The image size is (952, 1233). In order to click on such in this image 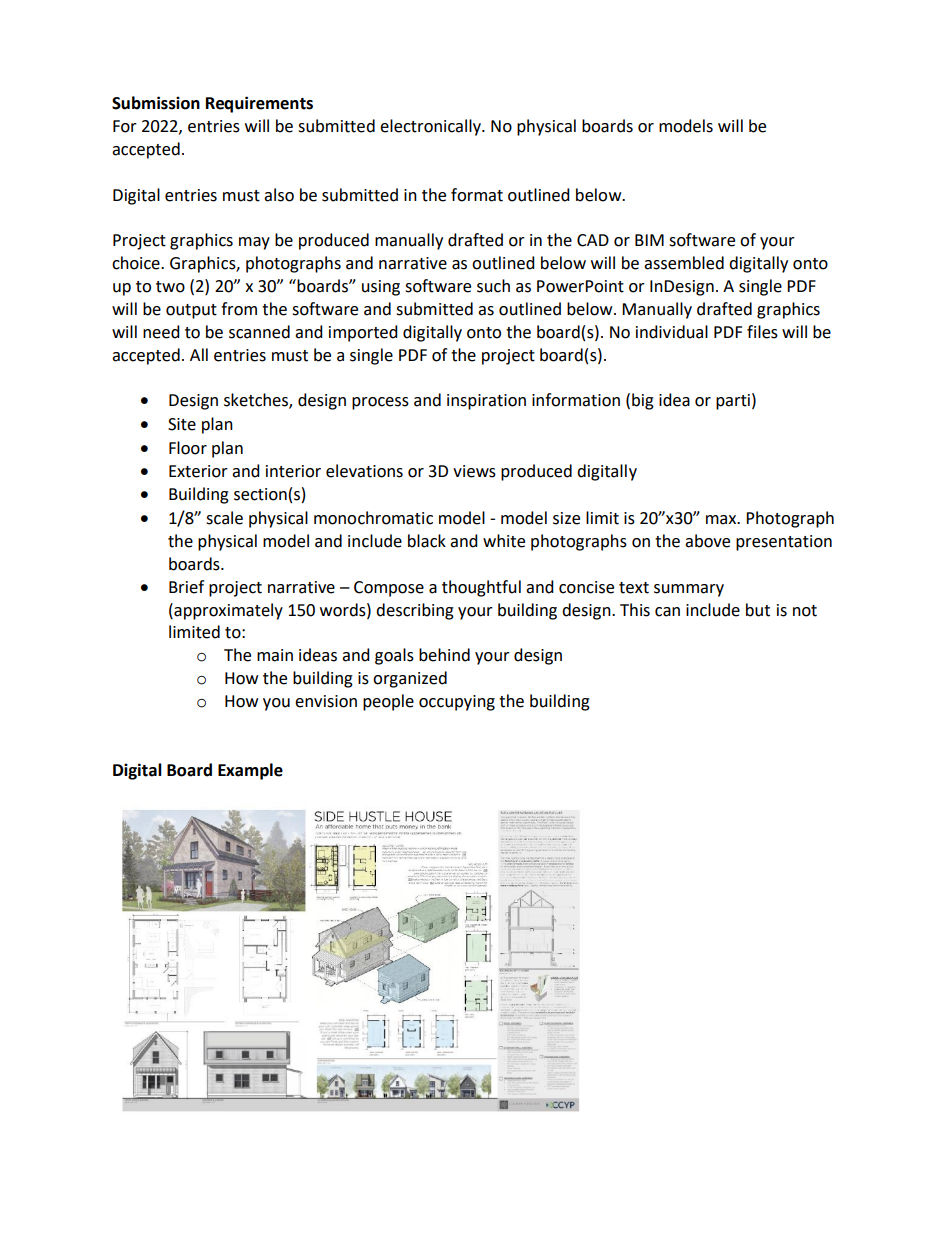, I will do `click(493, 286)`.
